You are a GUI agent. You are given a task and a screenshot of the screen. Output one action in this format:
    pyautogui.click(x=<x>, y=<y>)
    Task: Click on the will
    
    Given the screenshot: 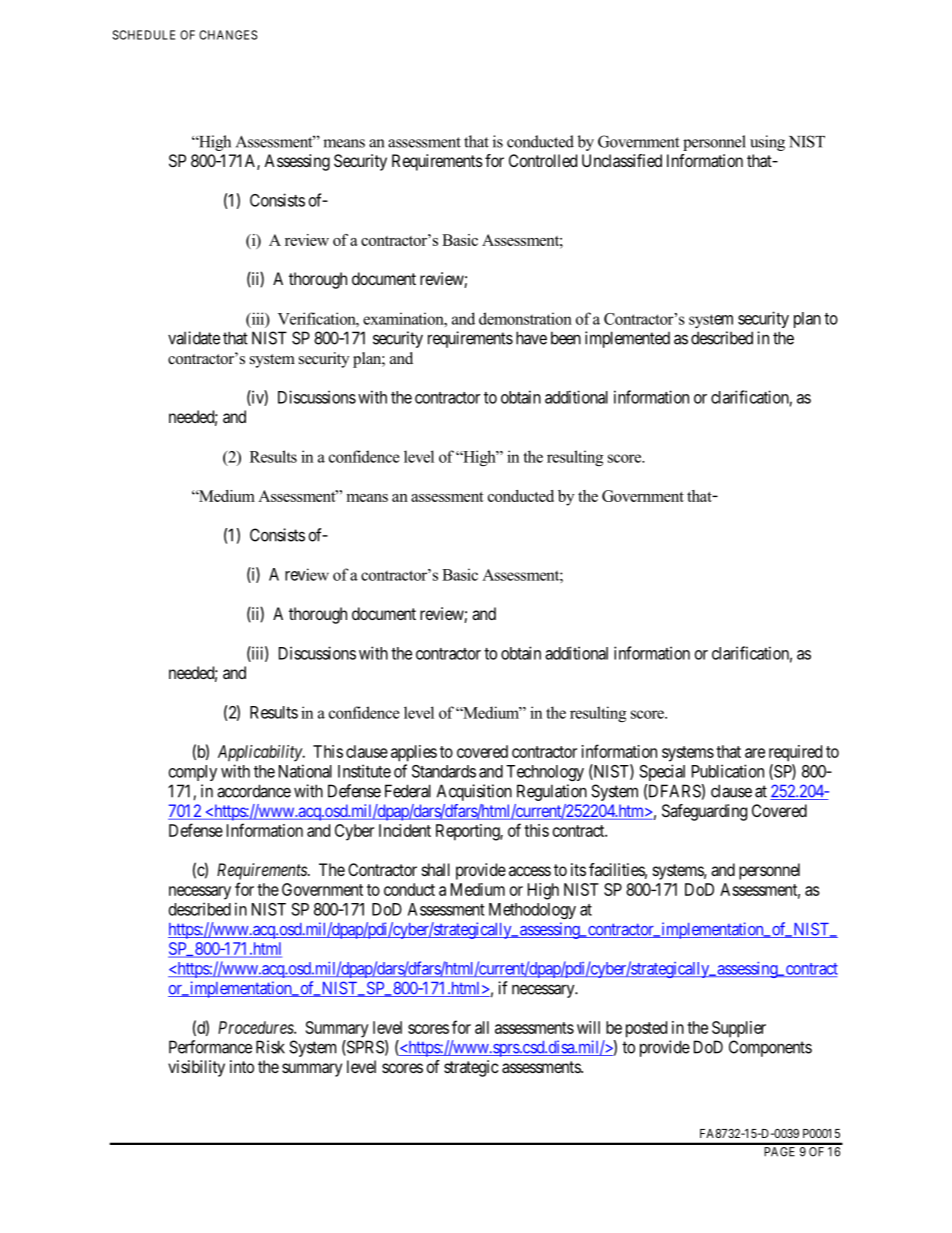 What is the action you would take?
    pyautogui.click(x=588, y=1027)
